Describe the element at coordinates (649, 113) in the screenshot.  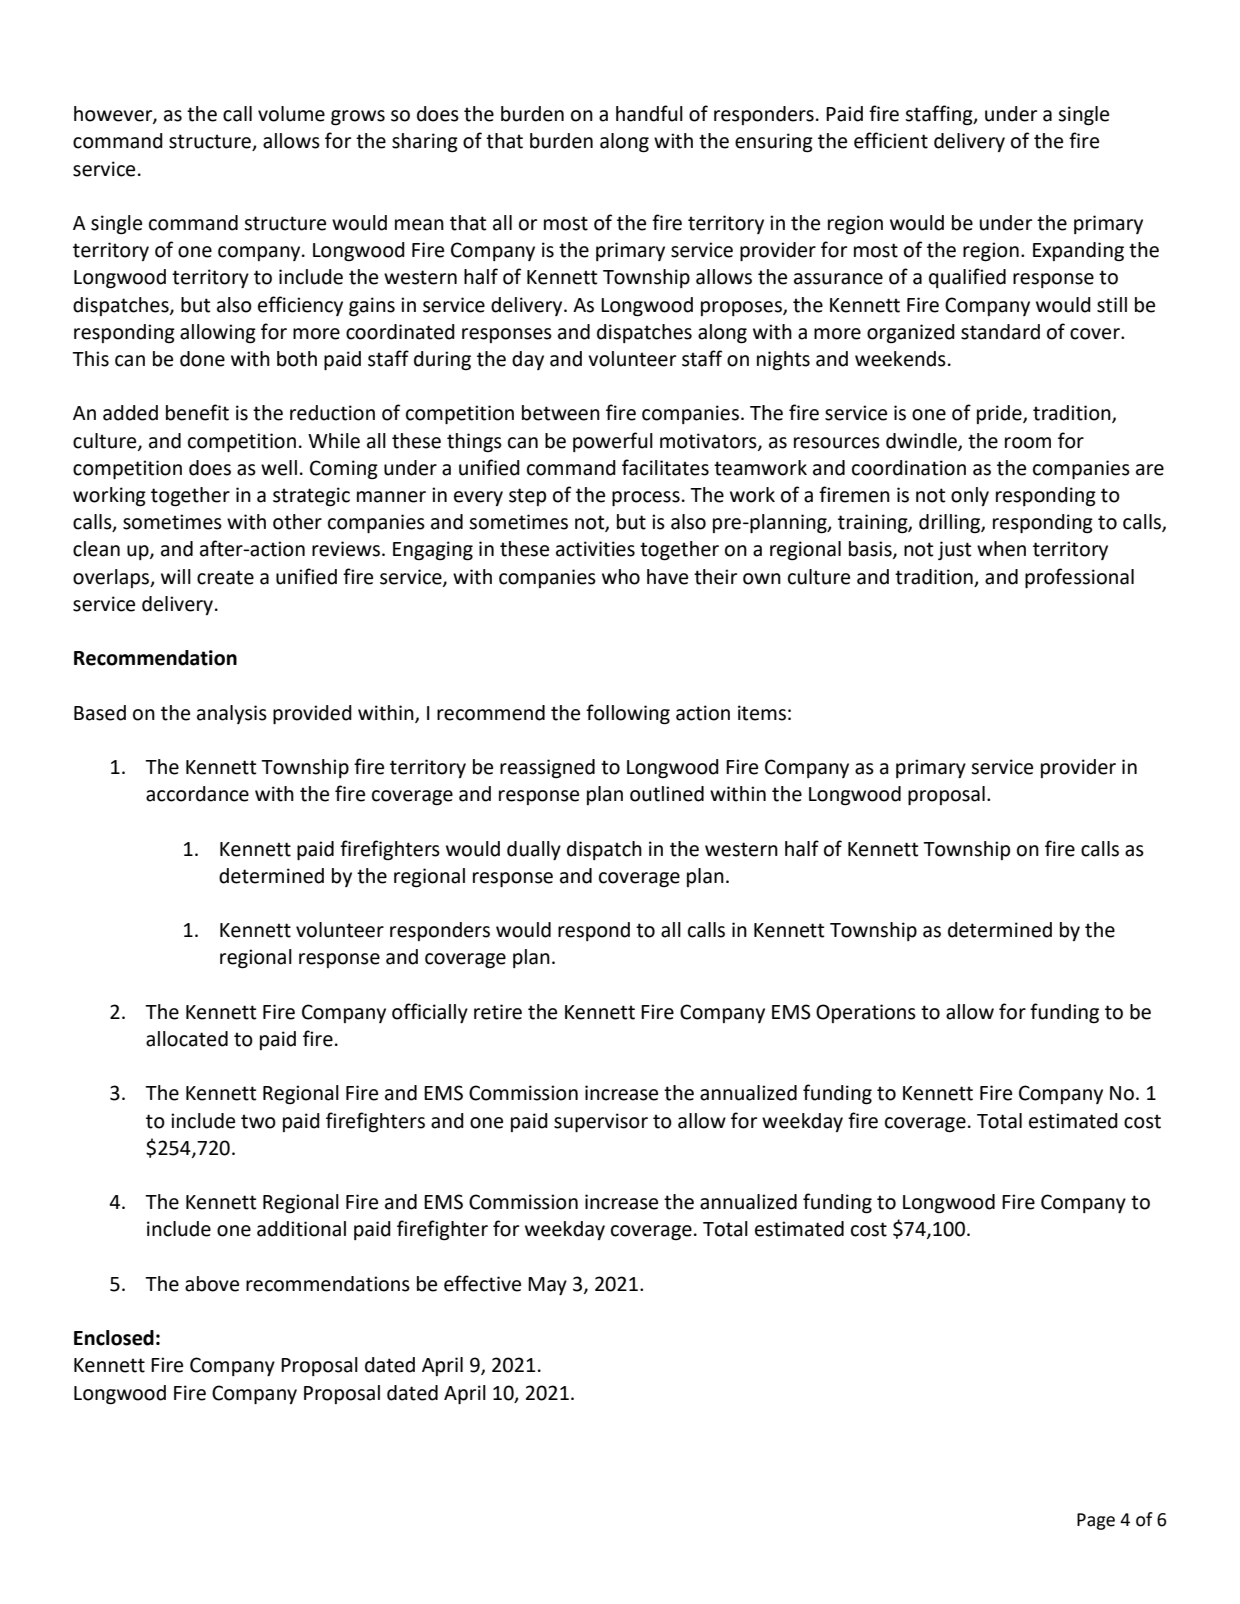
I see `handful` at that location.
